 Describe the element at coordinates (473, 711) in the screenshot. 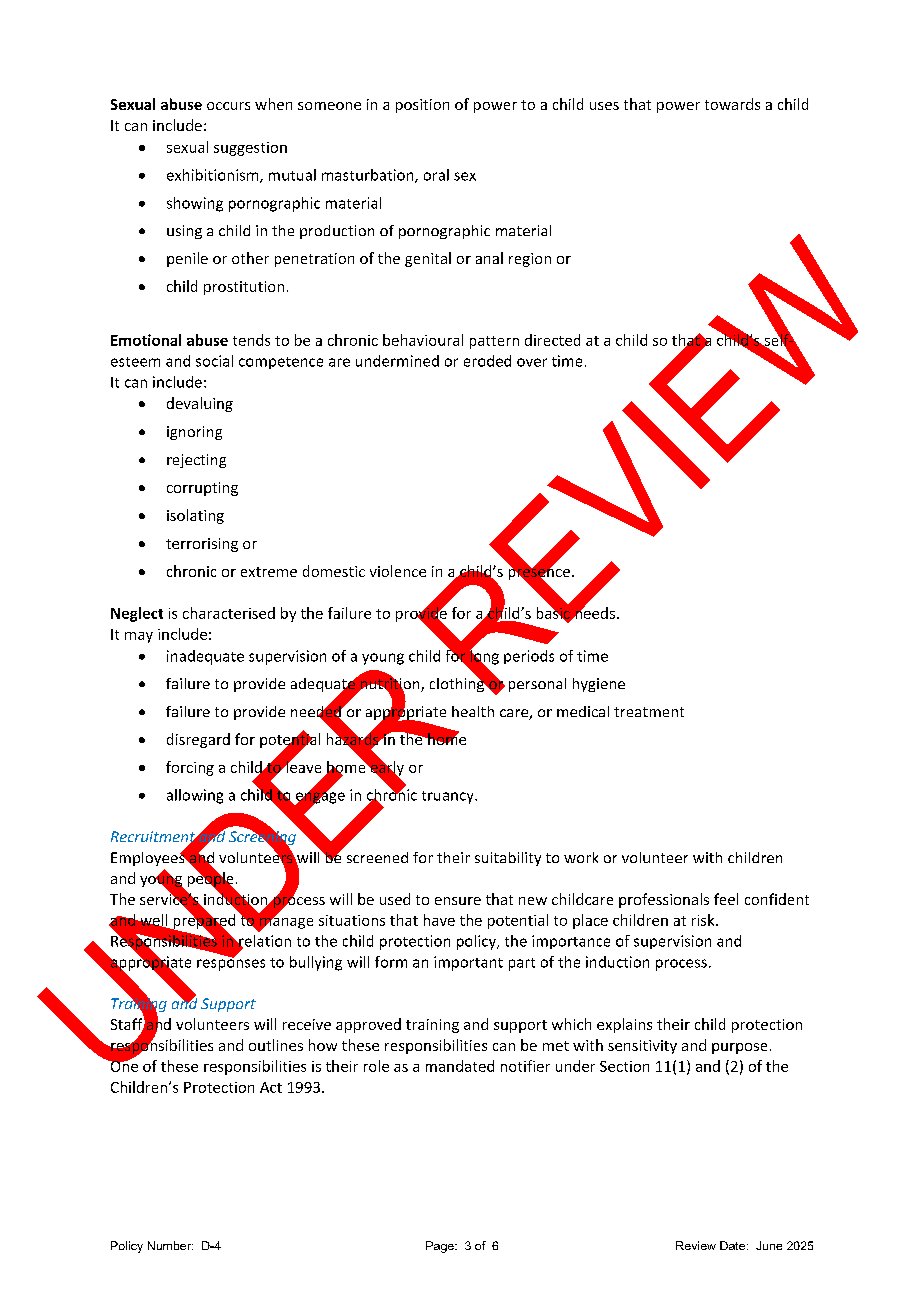

I see `health` at that location.
